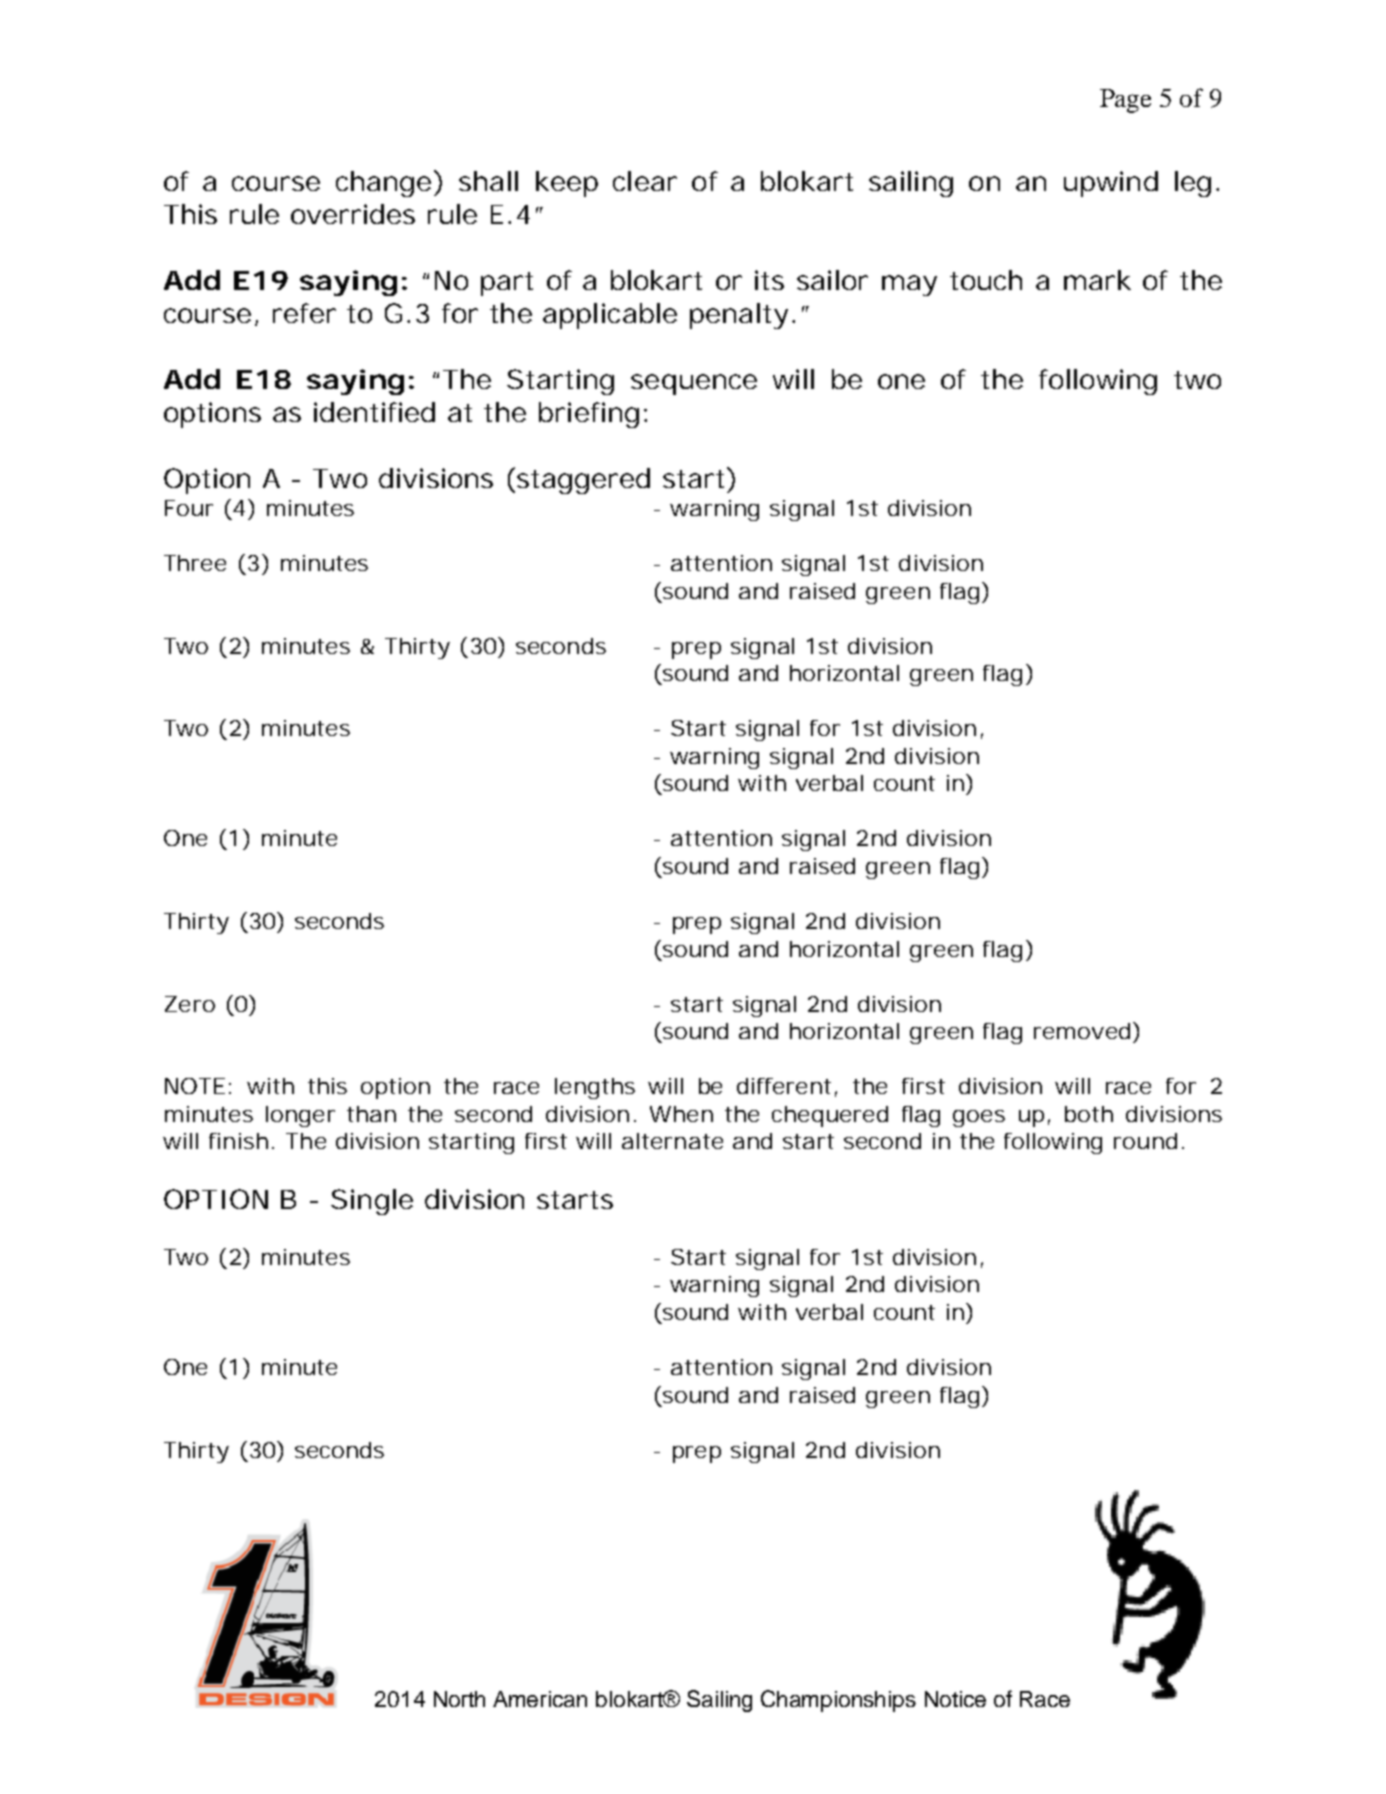  Describe the element at coordinates (459, 1699) in the image. I see `North` at that location.
